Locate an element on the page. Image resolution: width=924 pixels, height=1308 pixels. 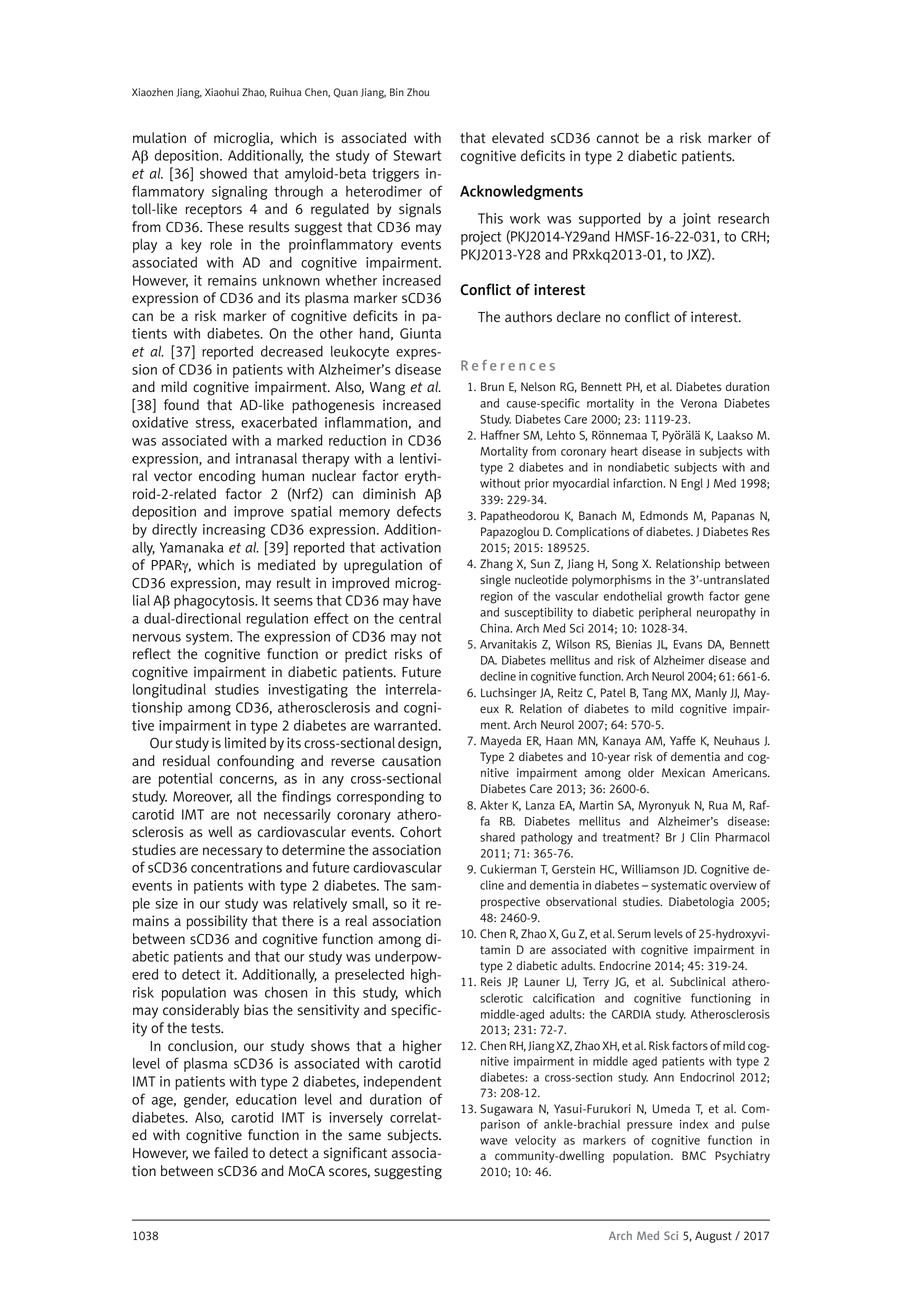
Evans is located at coordinates (688, 644).
